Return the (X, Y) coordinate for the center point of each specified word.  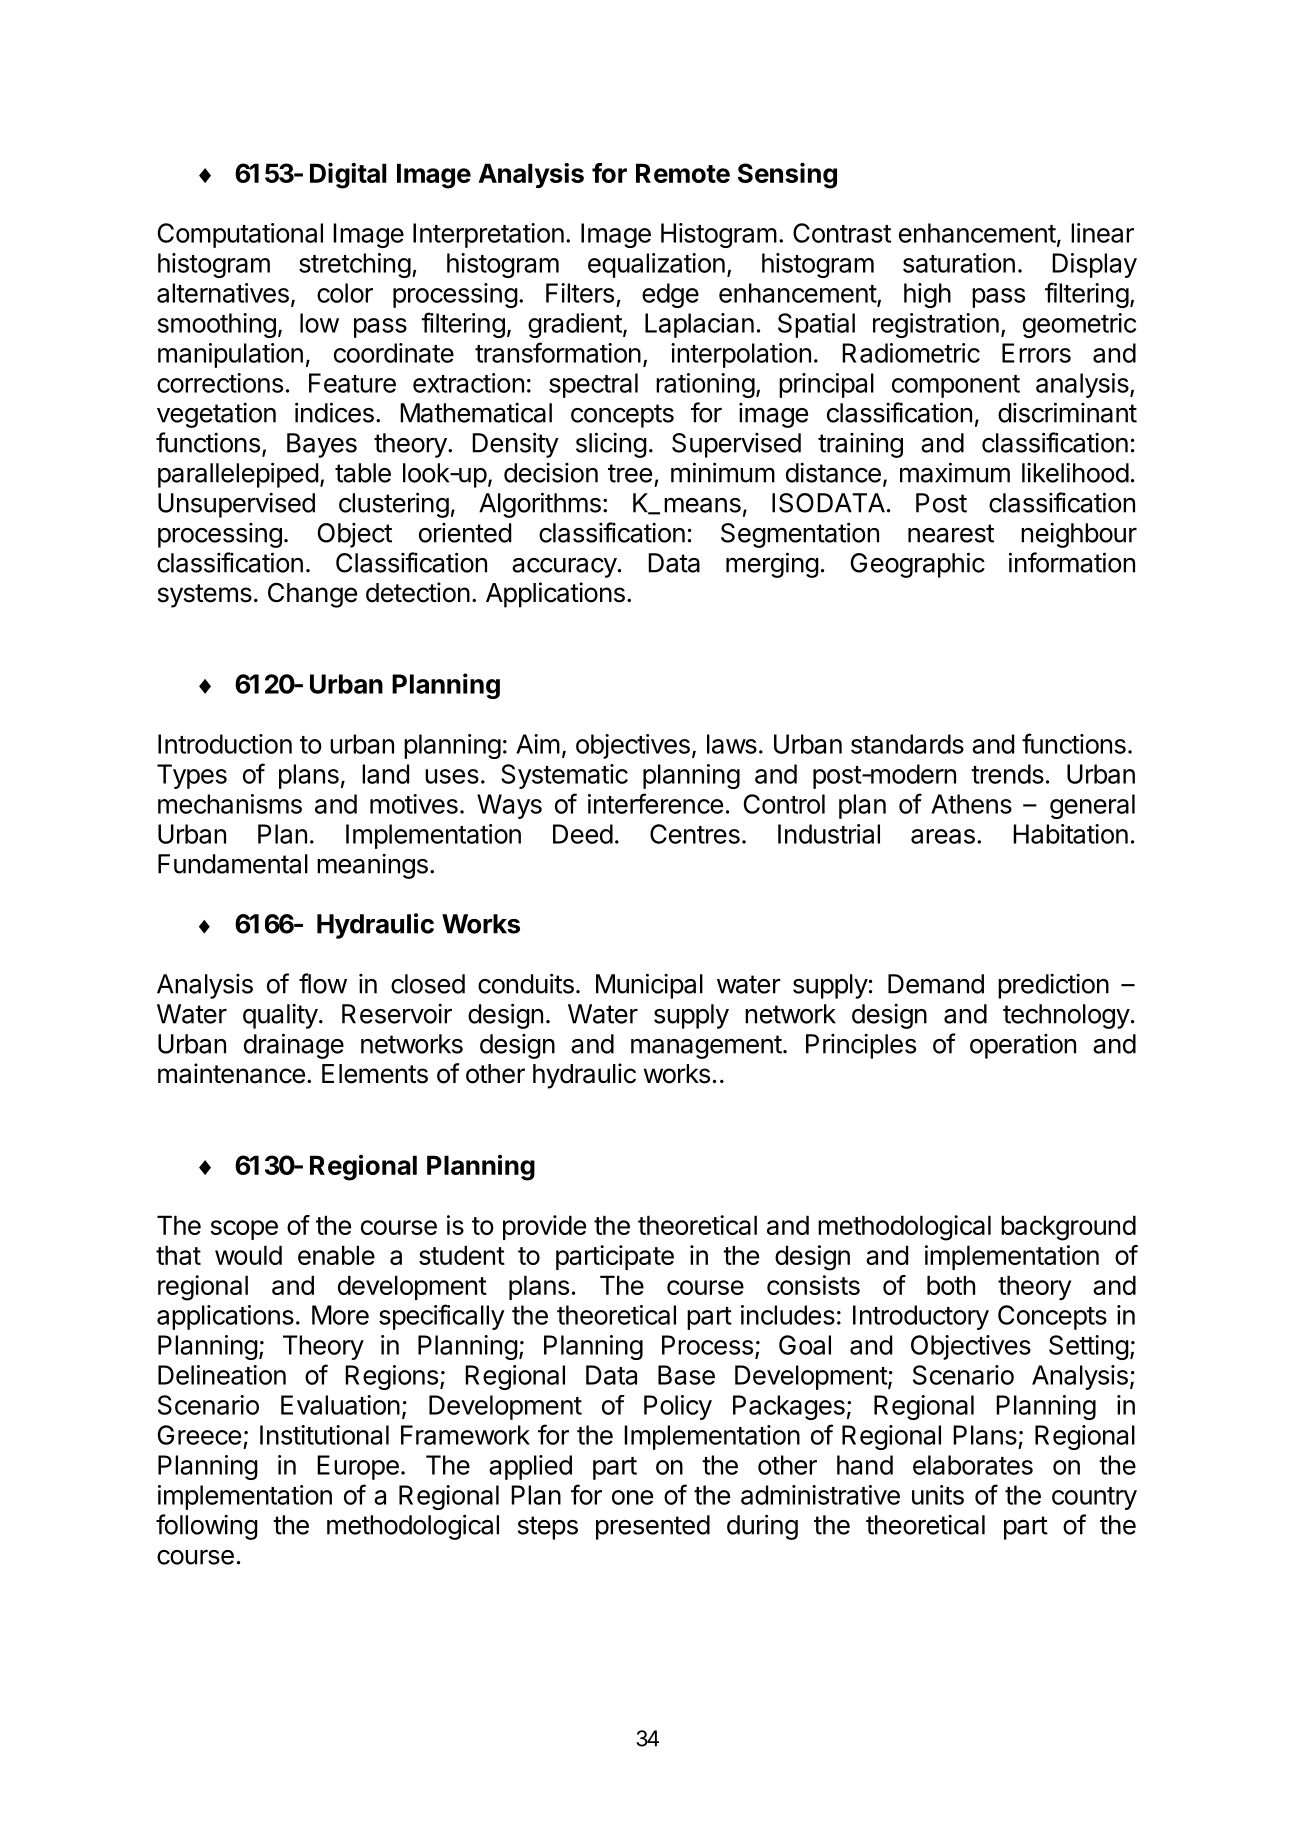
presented (653, 1527)
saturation (959, 263)
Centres (695, 834)
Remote (683, 173)
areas (943, 836)
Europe (358, 1467)
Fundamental (233, 864)
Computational (240, 235)
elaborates (973, 1465)
